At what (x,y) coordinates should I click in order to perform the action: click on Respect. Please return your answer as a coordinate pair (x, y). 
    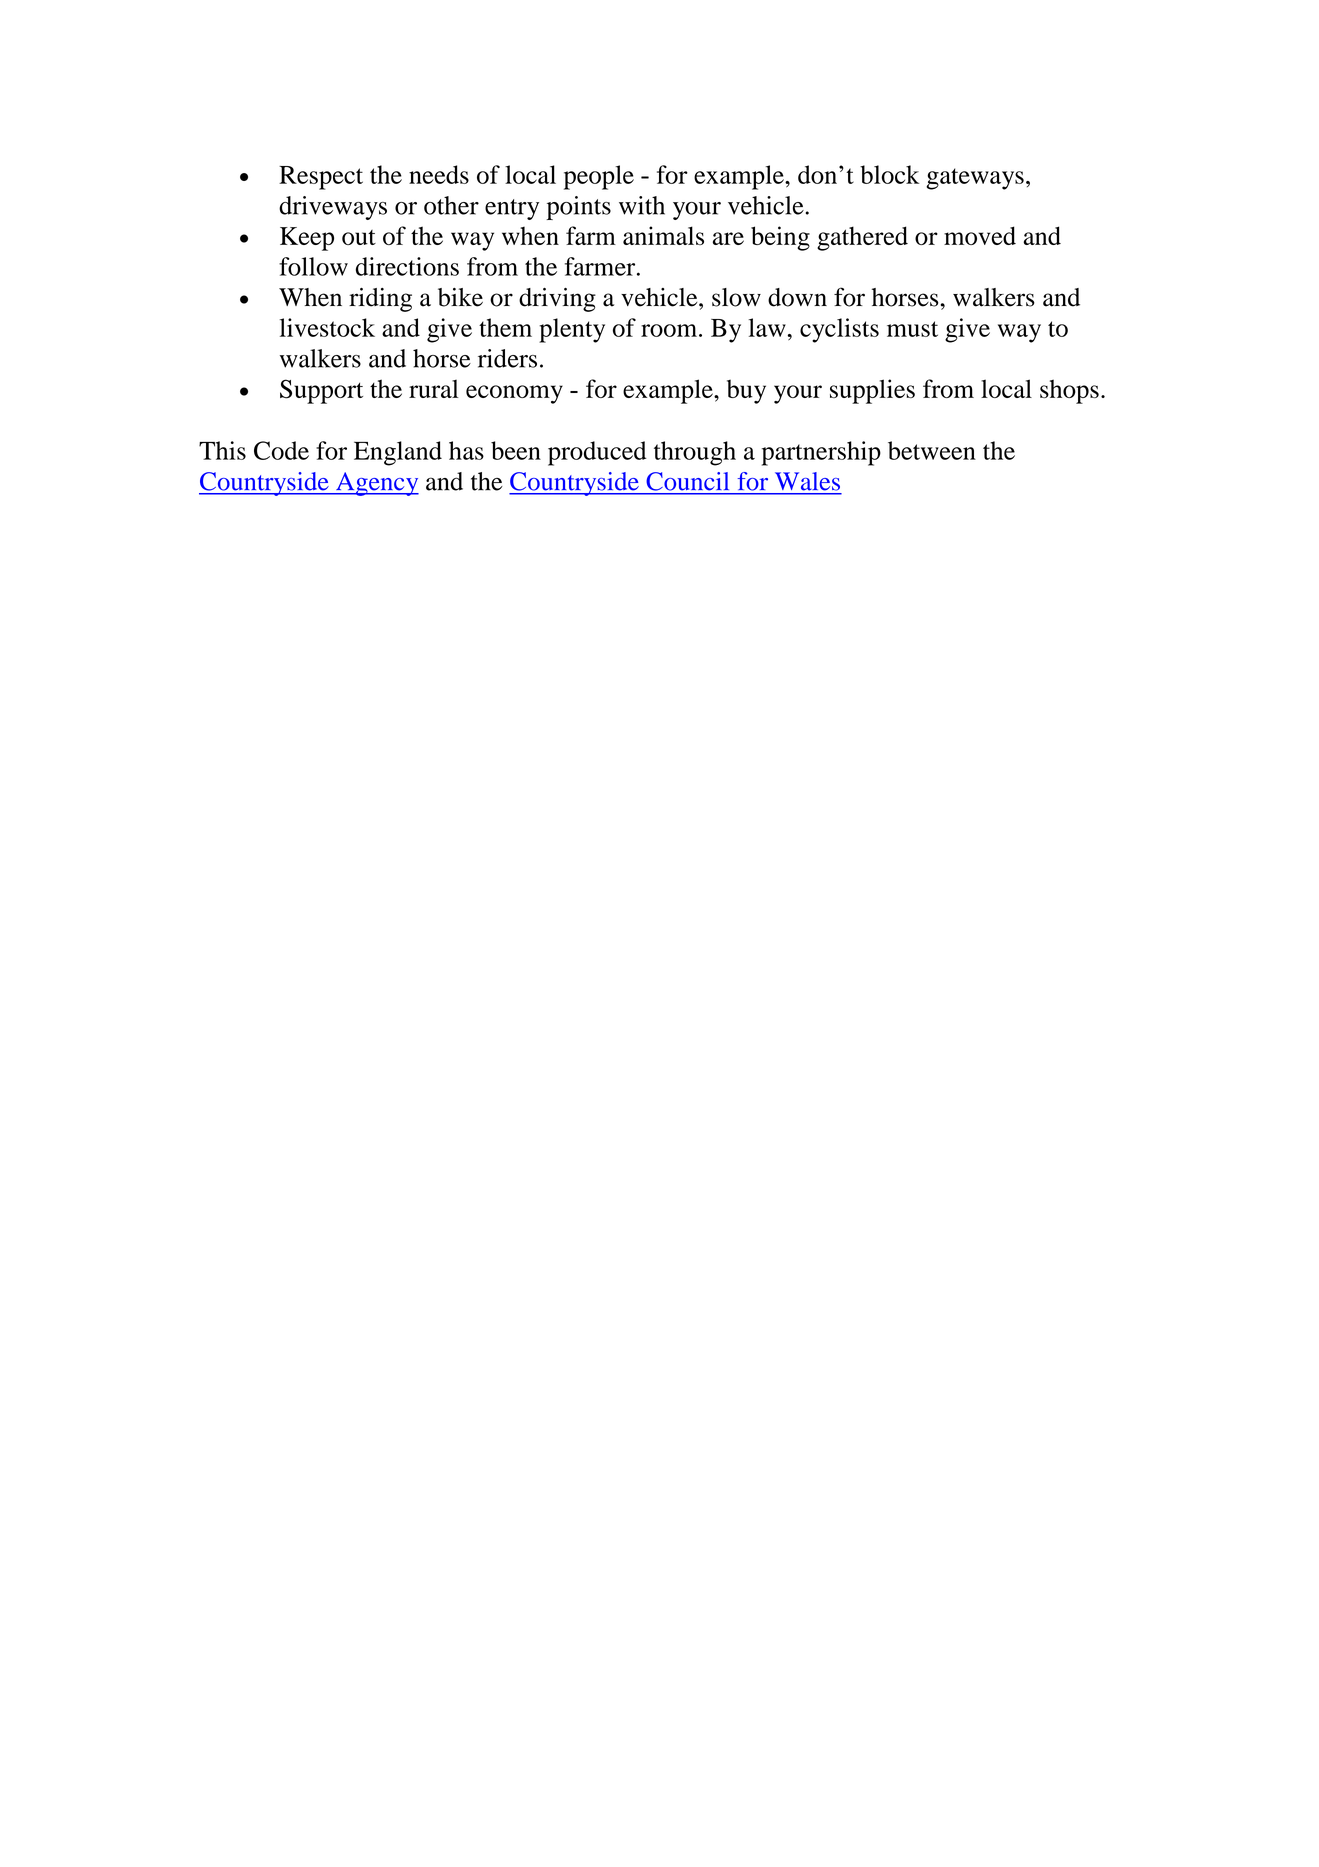
    Looking at the image, I should click on (321, 178).
